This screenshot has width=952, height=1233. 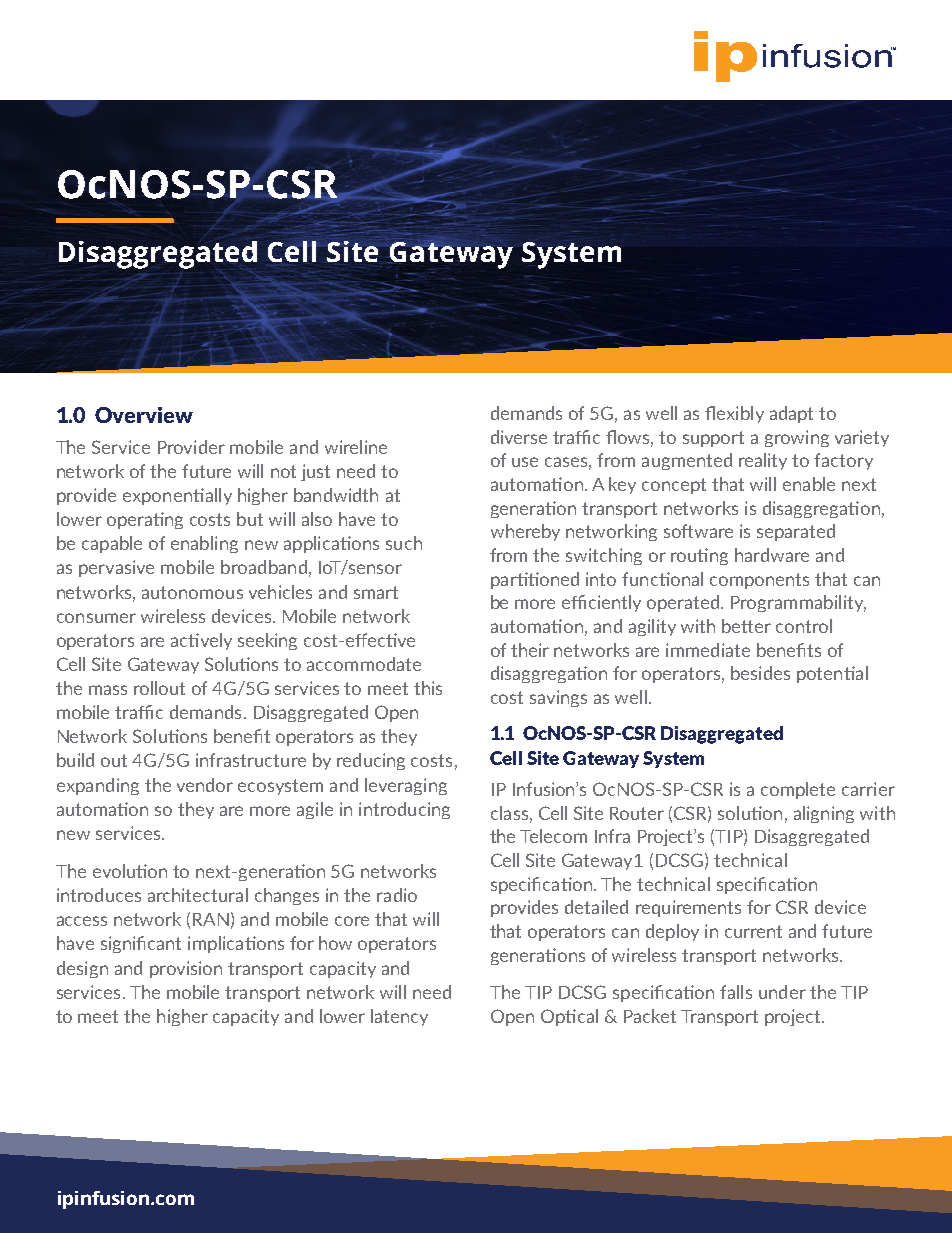 What do you see at coordinates (760, 673) in the screenshot?
I see `besides` at bounding box center [760, 673].
